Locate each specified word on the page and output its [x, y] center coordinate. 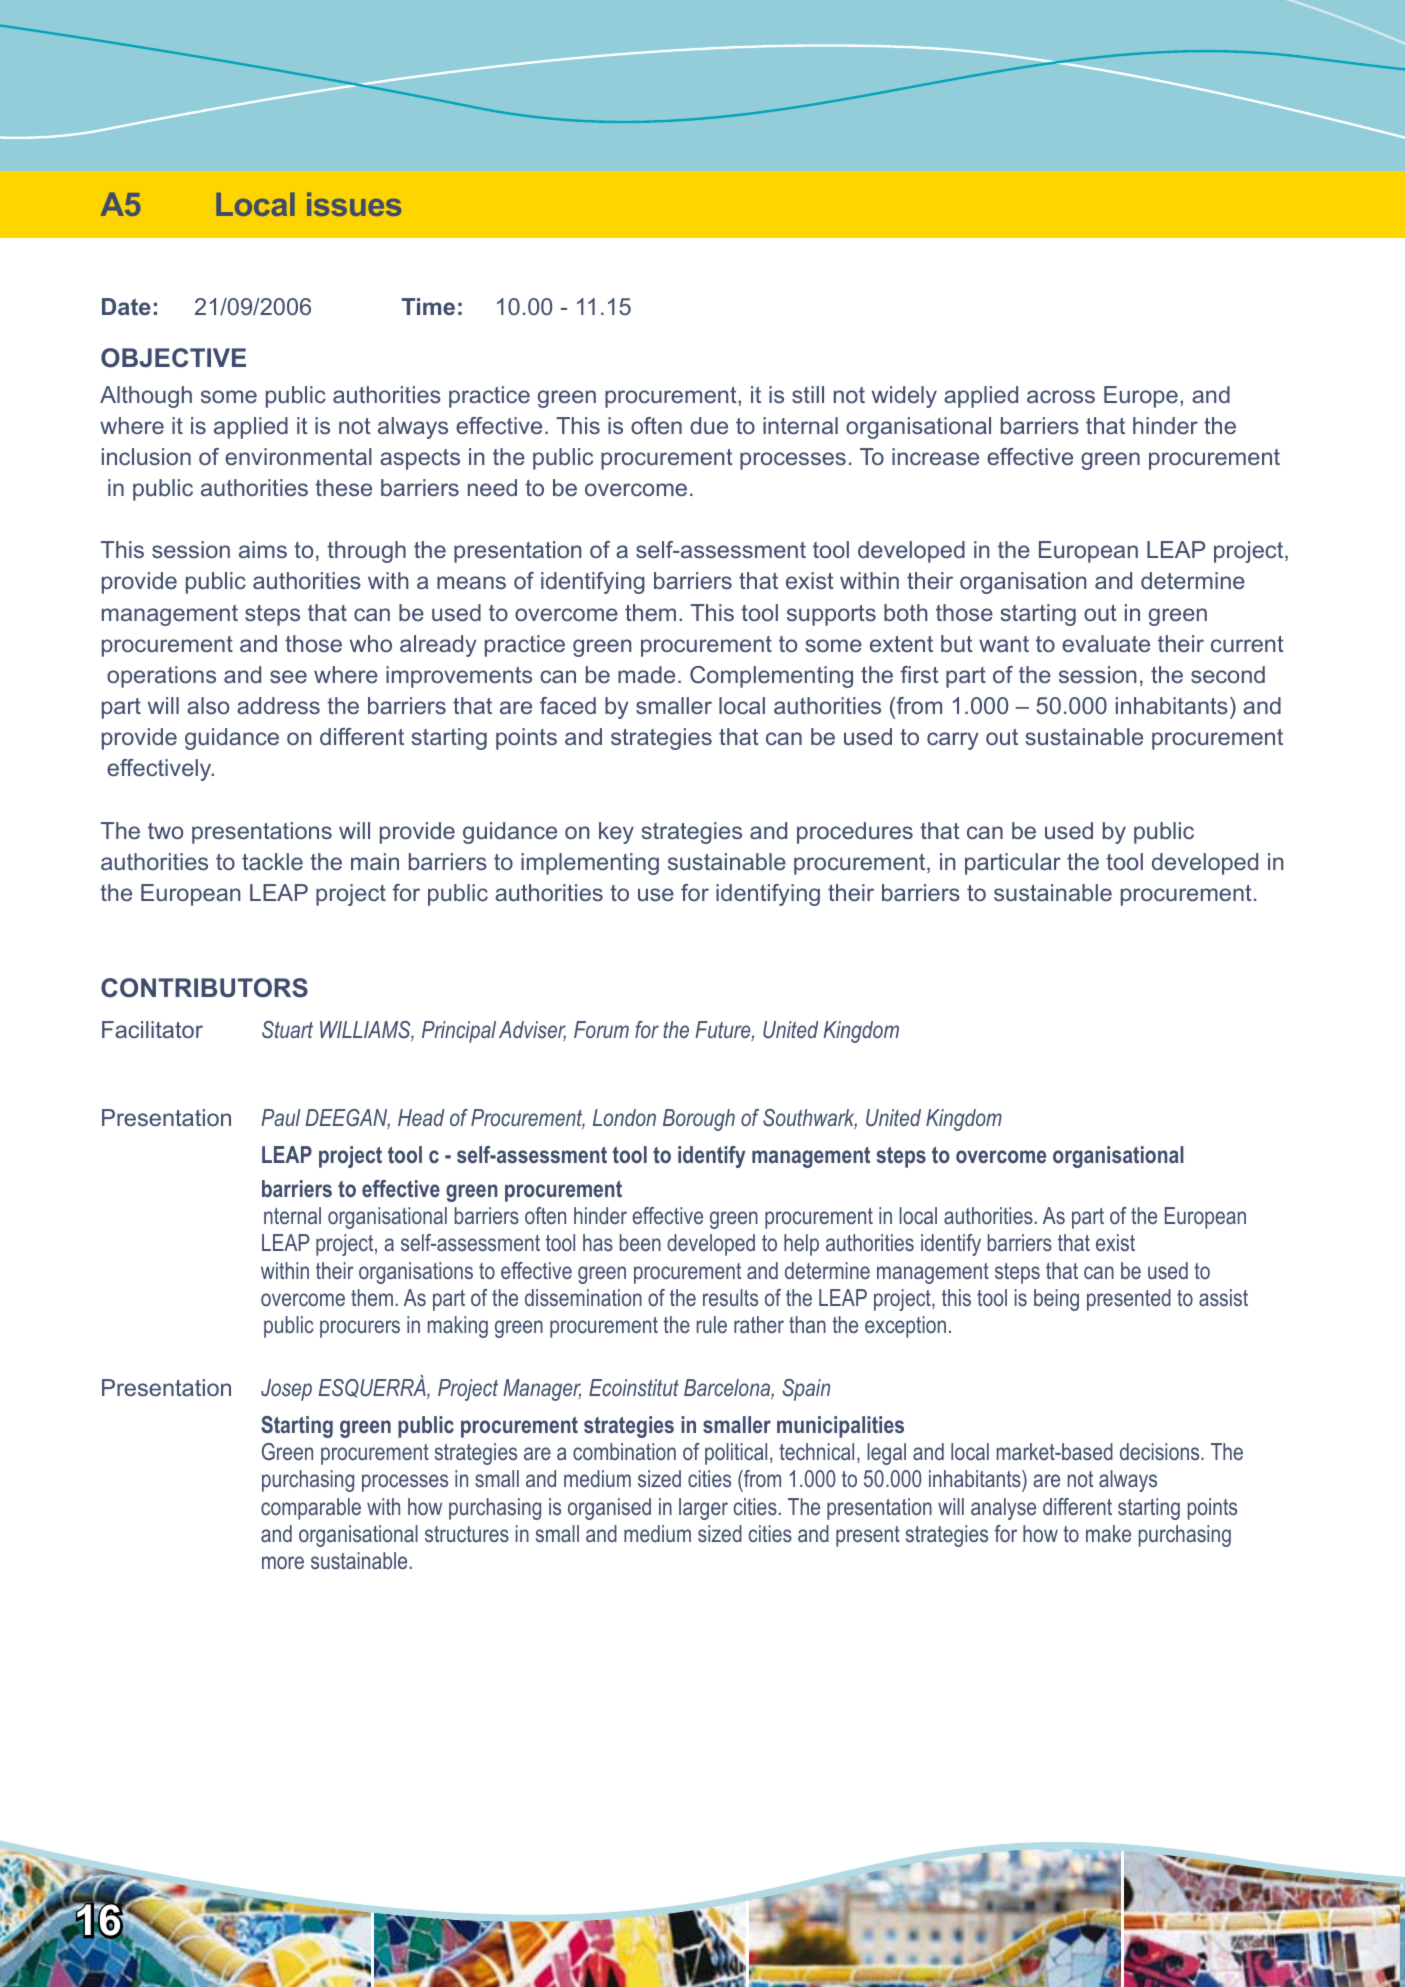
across [1061, 396]
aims [263, 549]
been [640, 1242]
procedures [855, 833]
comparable [311, 1509]
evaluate [1106, 643]
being [1056, 1300]
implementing [590, 864]
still [808, 394]
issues [354, 204]
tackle [272, 861]
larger [703, 1509]
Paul [280, 1117]
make [1108, 1533]
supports [831, 615]
